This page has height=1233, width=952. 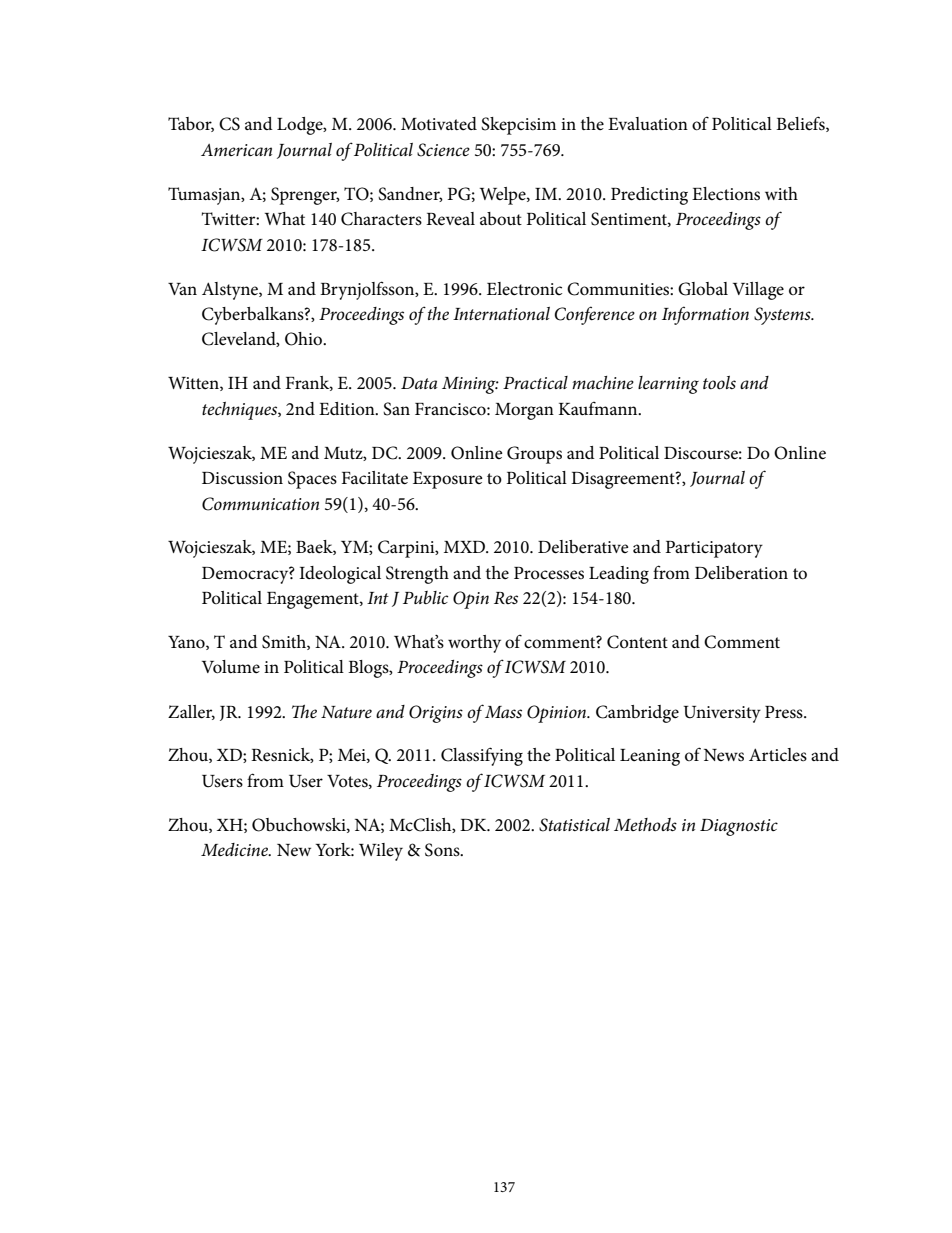 I want to click on Evaluation, so click(x=648, y=123).
